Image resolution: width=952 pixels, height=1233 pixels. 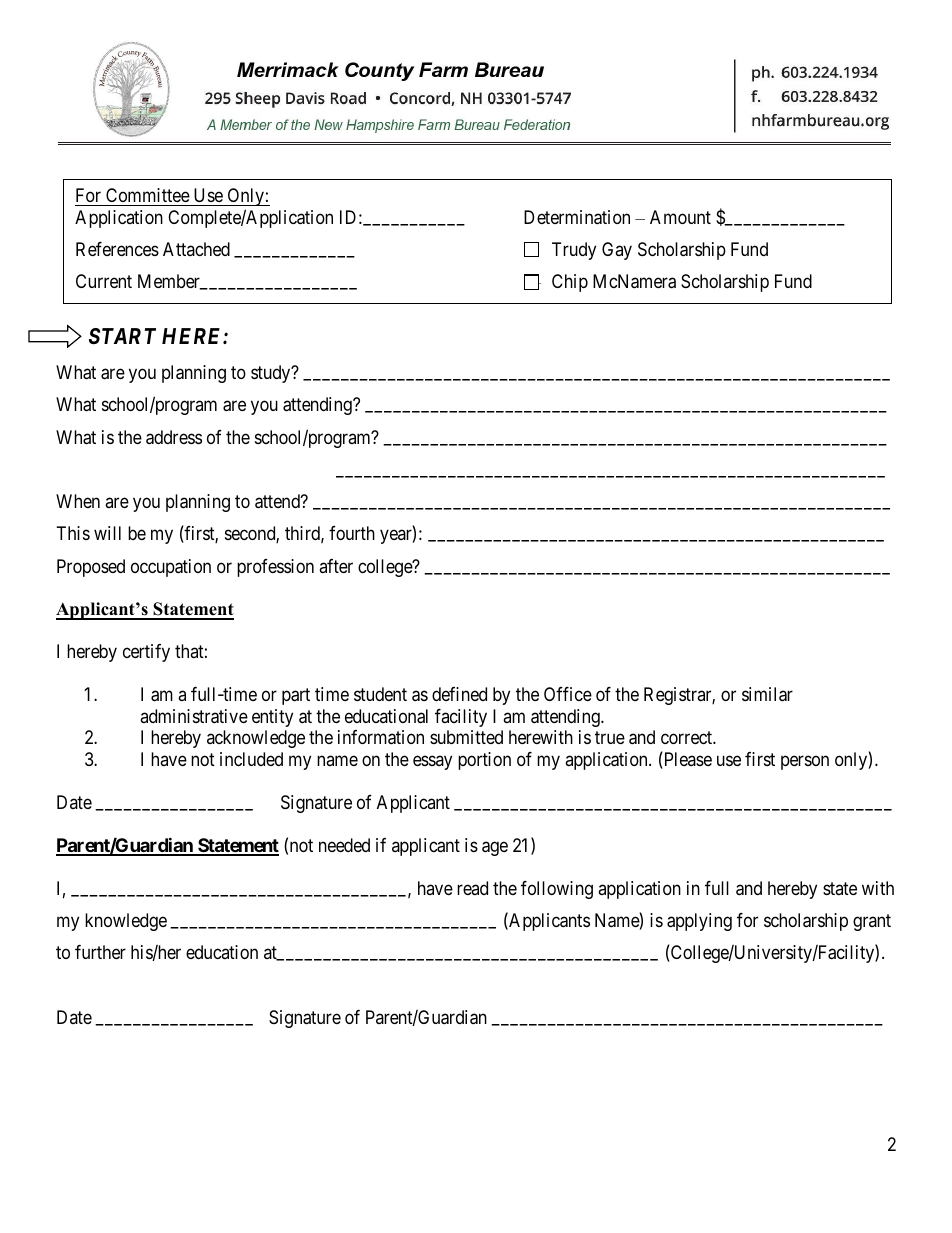 What do you see at coordinates (484, 761) in the screenshot?
I see `portion` at bounding box center [484, 761].
